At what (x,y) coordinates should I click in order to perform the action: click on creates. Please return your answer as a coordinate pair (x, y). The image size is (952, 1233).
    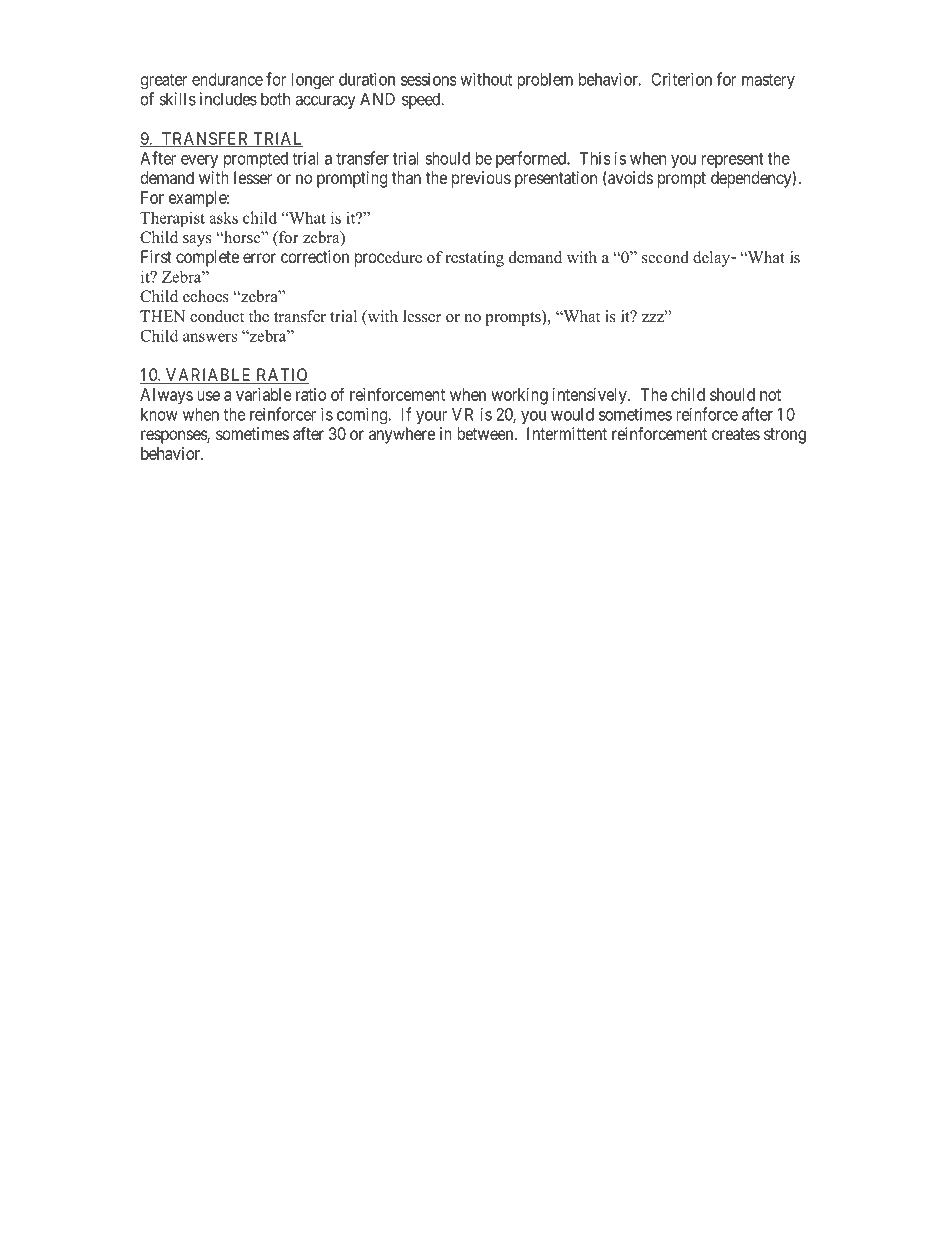
    Looking at the image, I should click on (736, 434).
